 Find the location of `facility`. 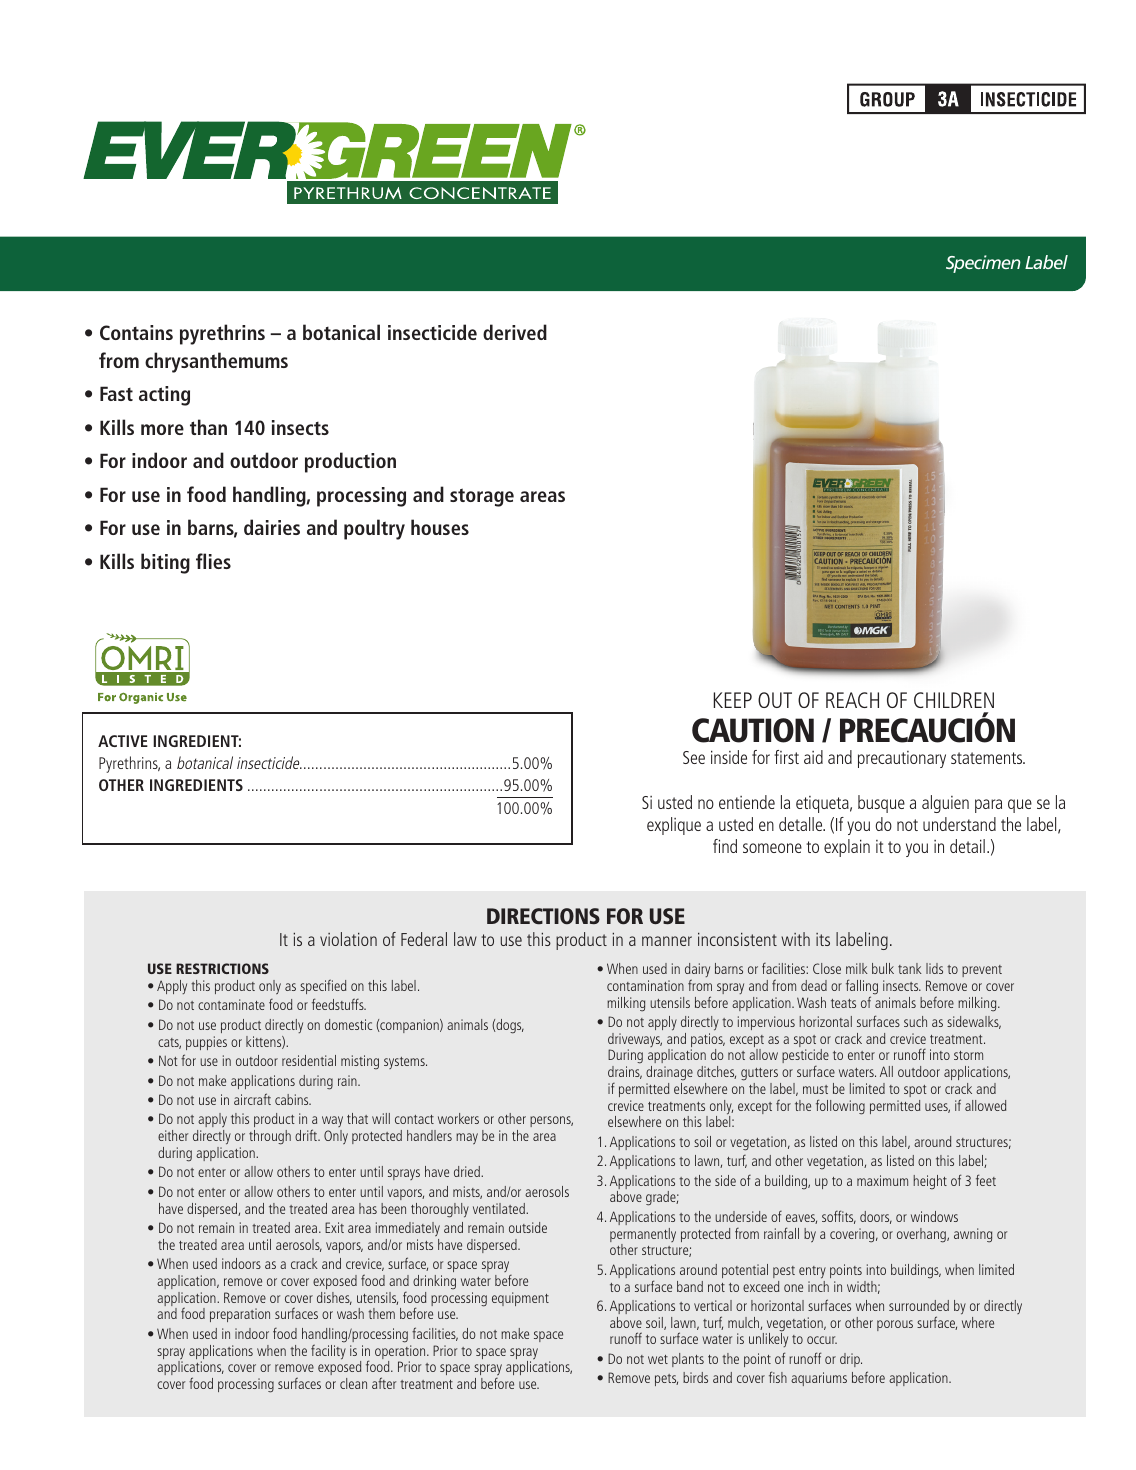

facility is located at coordinates (328, 1351).
